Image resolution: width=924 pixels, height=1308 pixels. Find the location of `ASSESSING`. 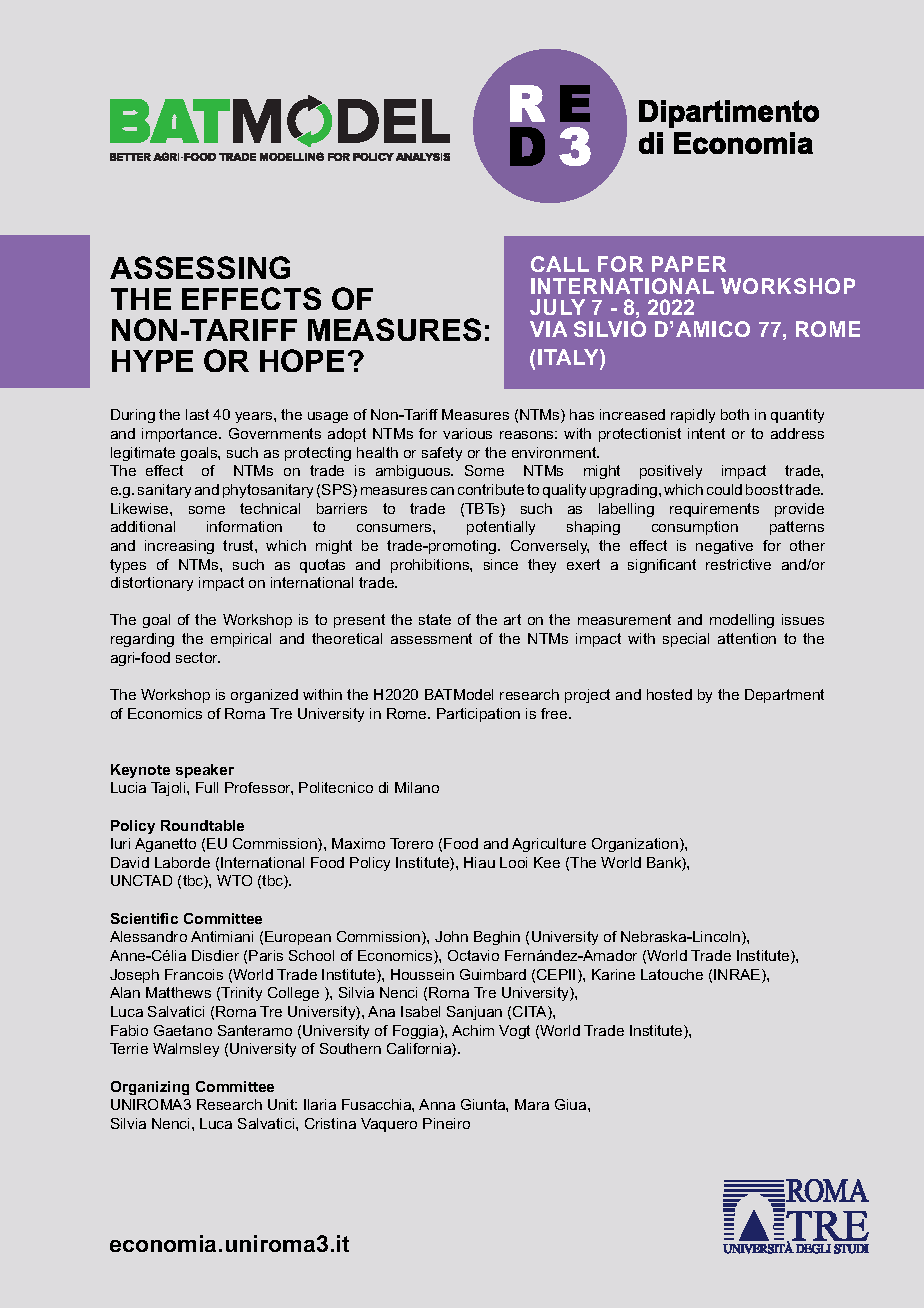

ASSESSING is located at coordinates (200, 267).
